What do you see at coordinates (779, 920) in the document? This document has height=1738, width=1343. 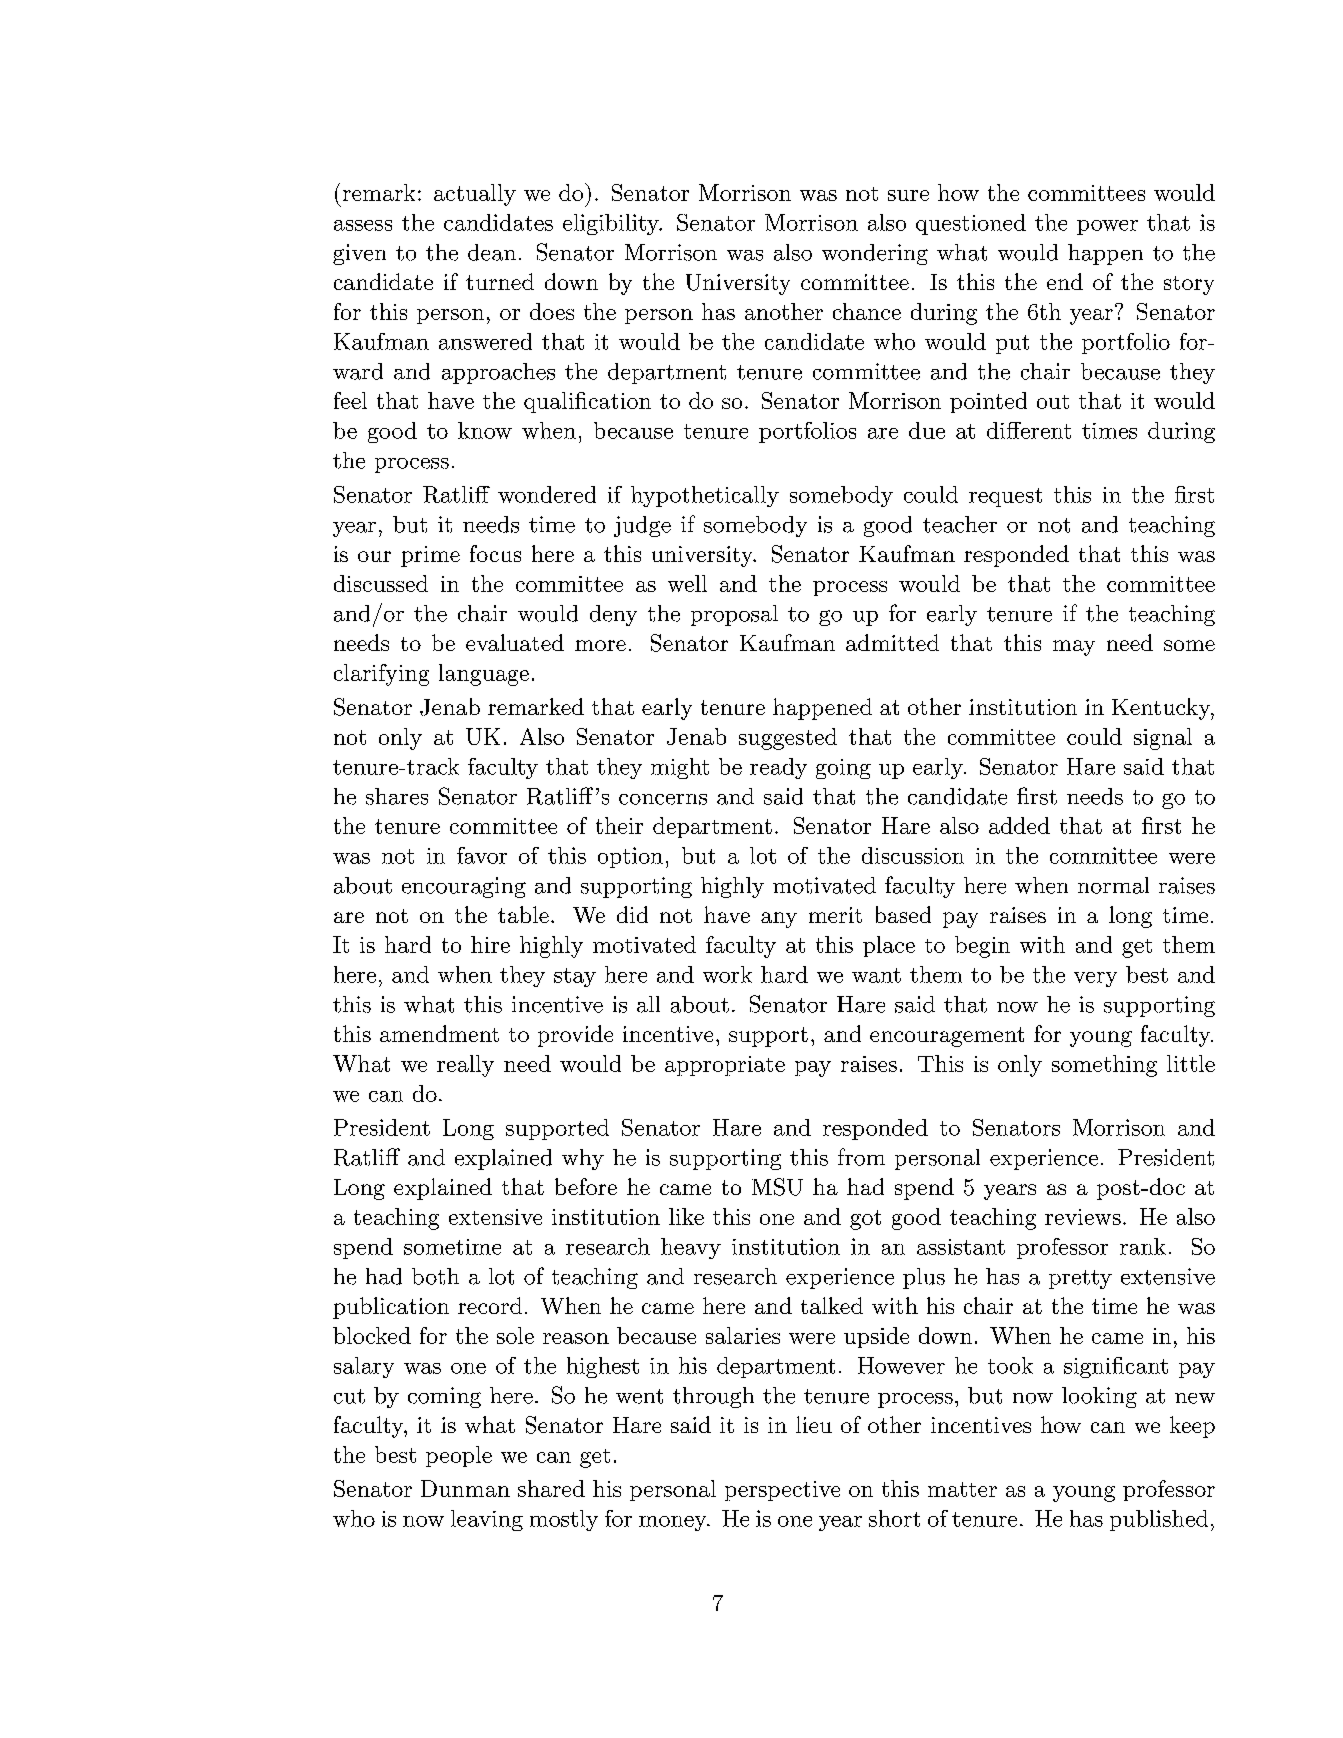 I see `any` at bounding box center [779, 920].
